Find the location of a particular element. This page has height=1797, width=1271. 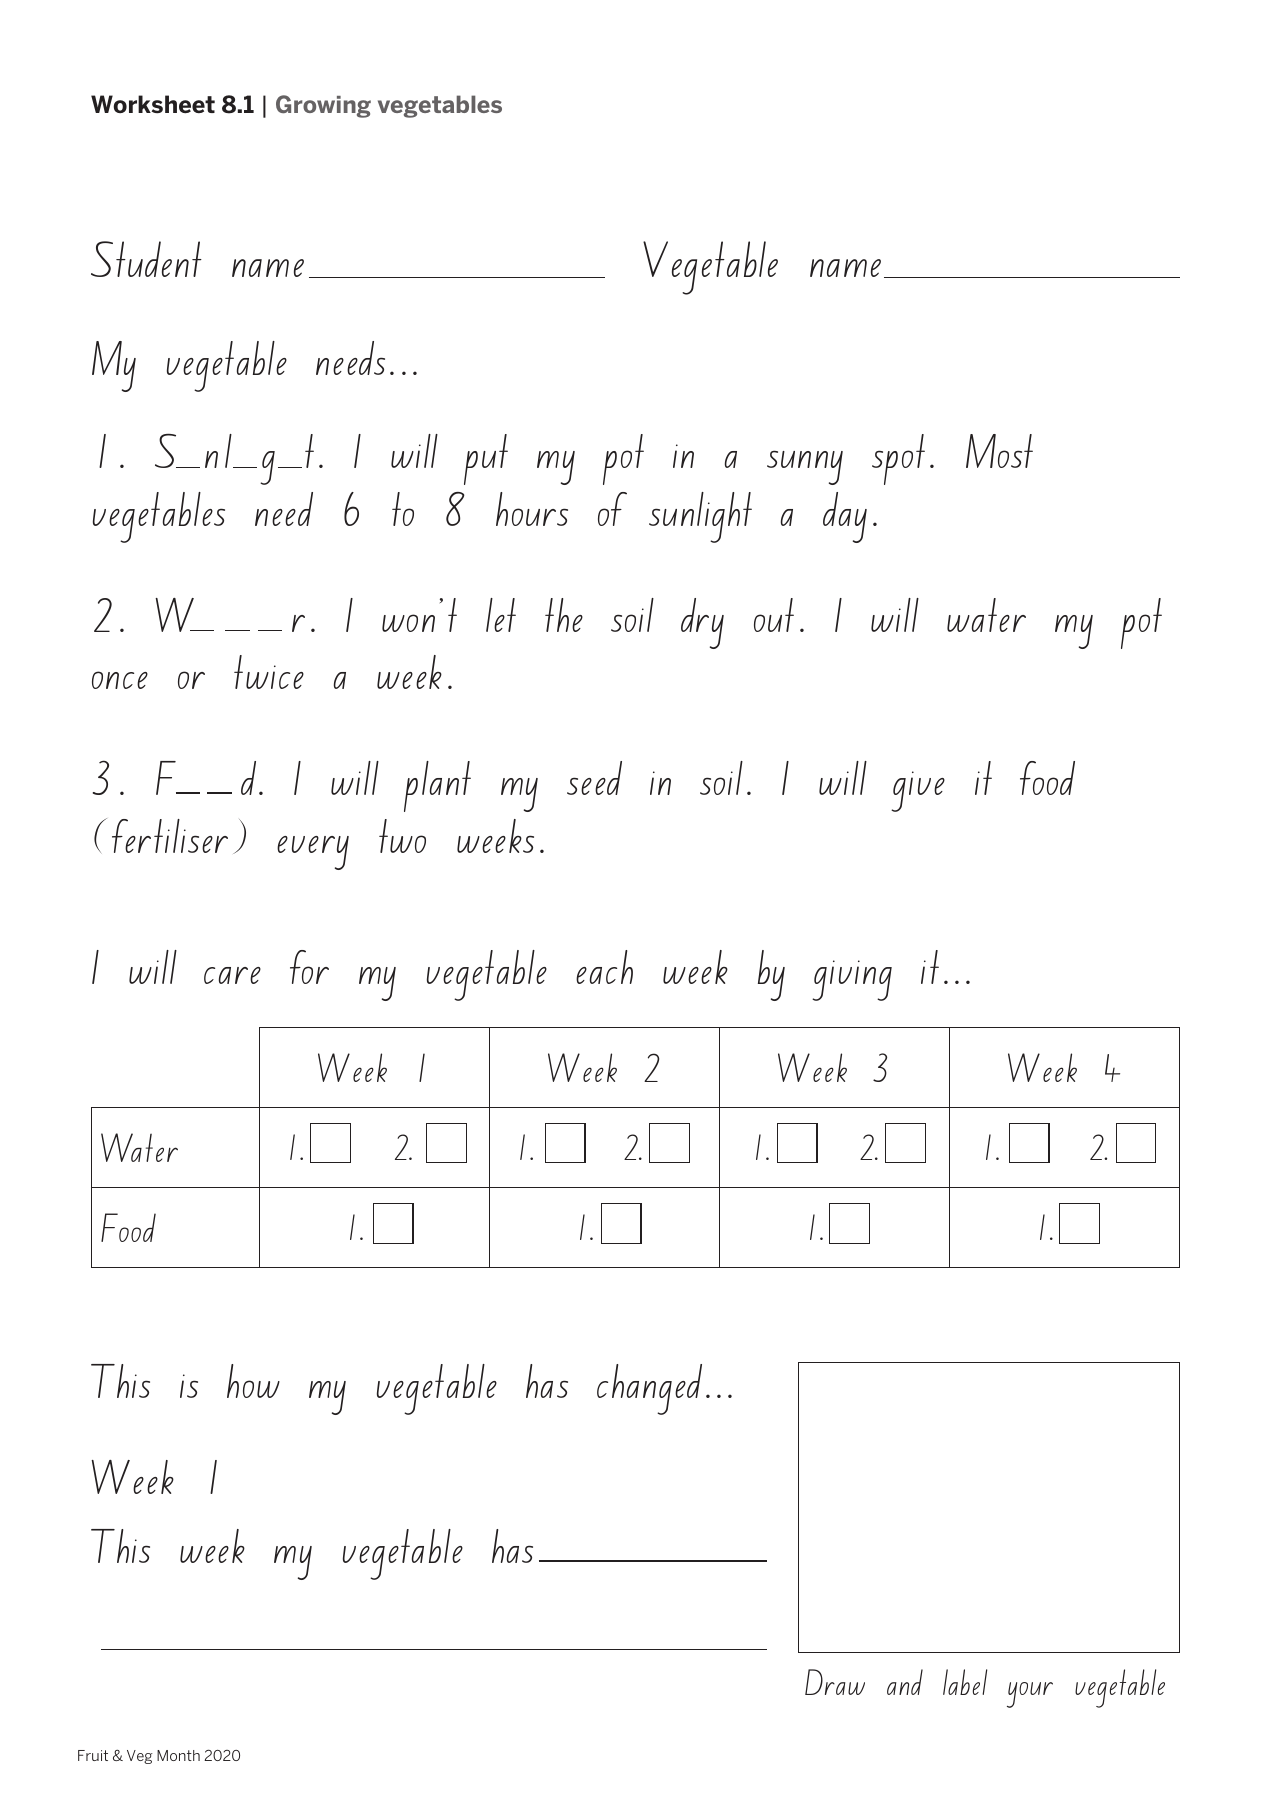

Most is located at coordinates (999, 451).
